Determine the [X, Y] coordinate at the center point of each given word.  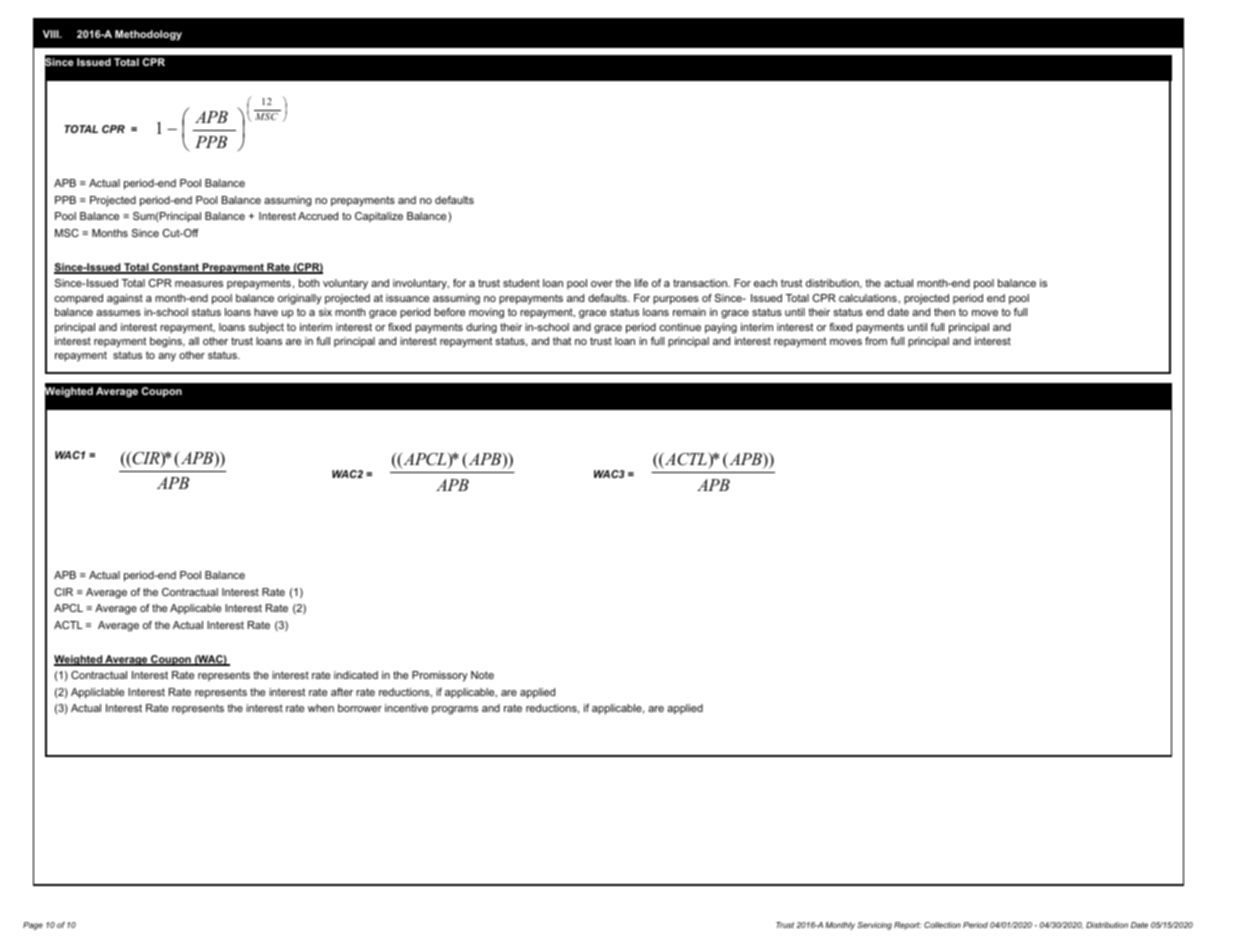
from [876, 341]
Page [33, 926]
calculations [869, 298]
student [521, 283]
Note [482, 675]
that [562, 341]
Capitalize [379, 217]
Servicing [874, 926]
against [125, 299]
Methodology [148, 35]
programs [455, 710]
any [167, 357]
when [321, 708]
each [765, 283]
